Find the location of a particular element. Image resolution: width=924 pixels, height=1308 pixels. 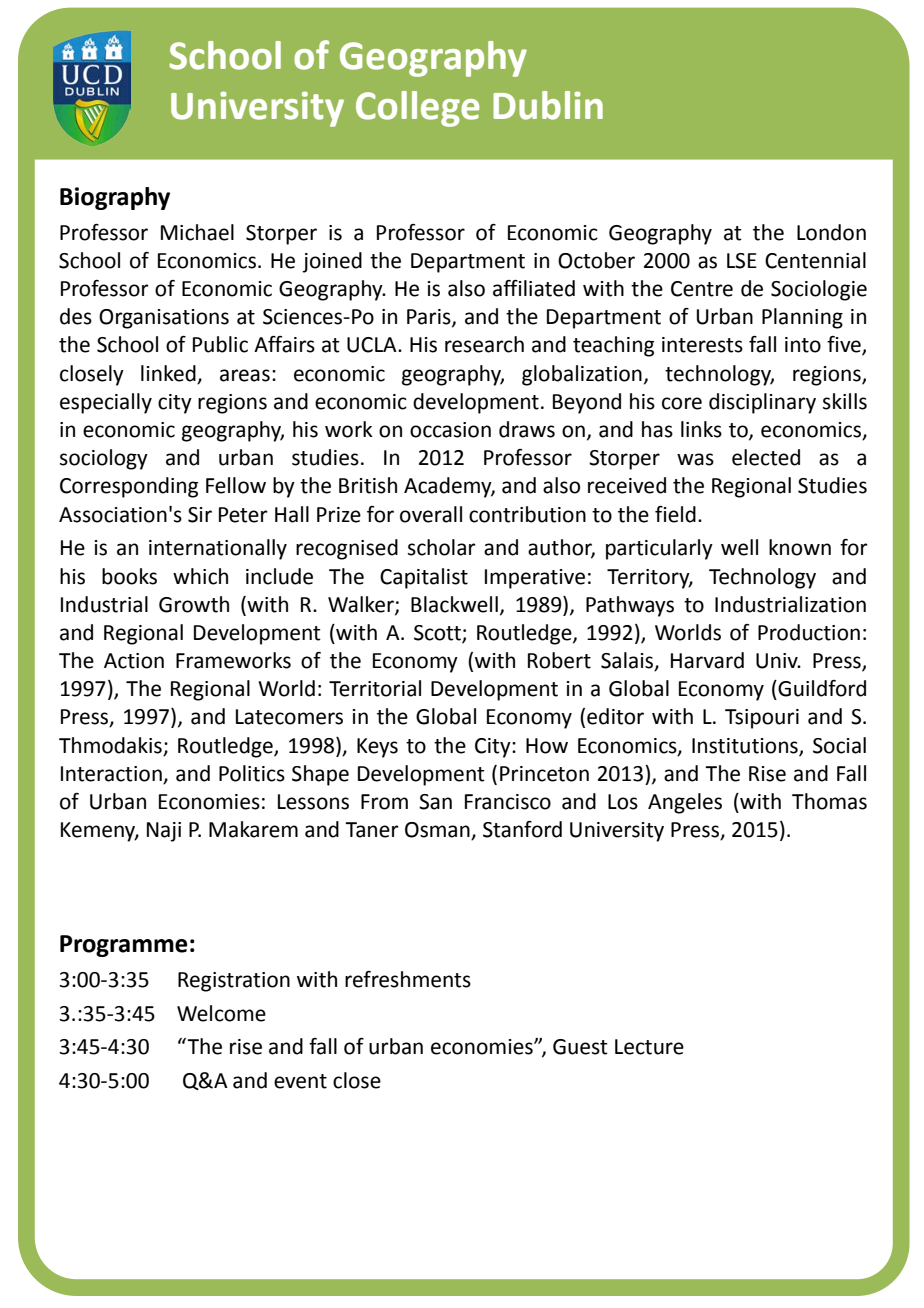

Institutions is located at coordinates (746, 746).
